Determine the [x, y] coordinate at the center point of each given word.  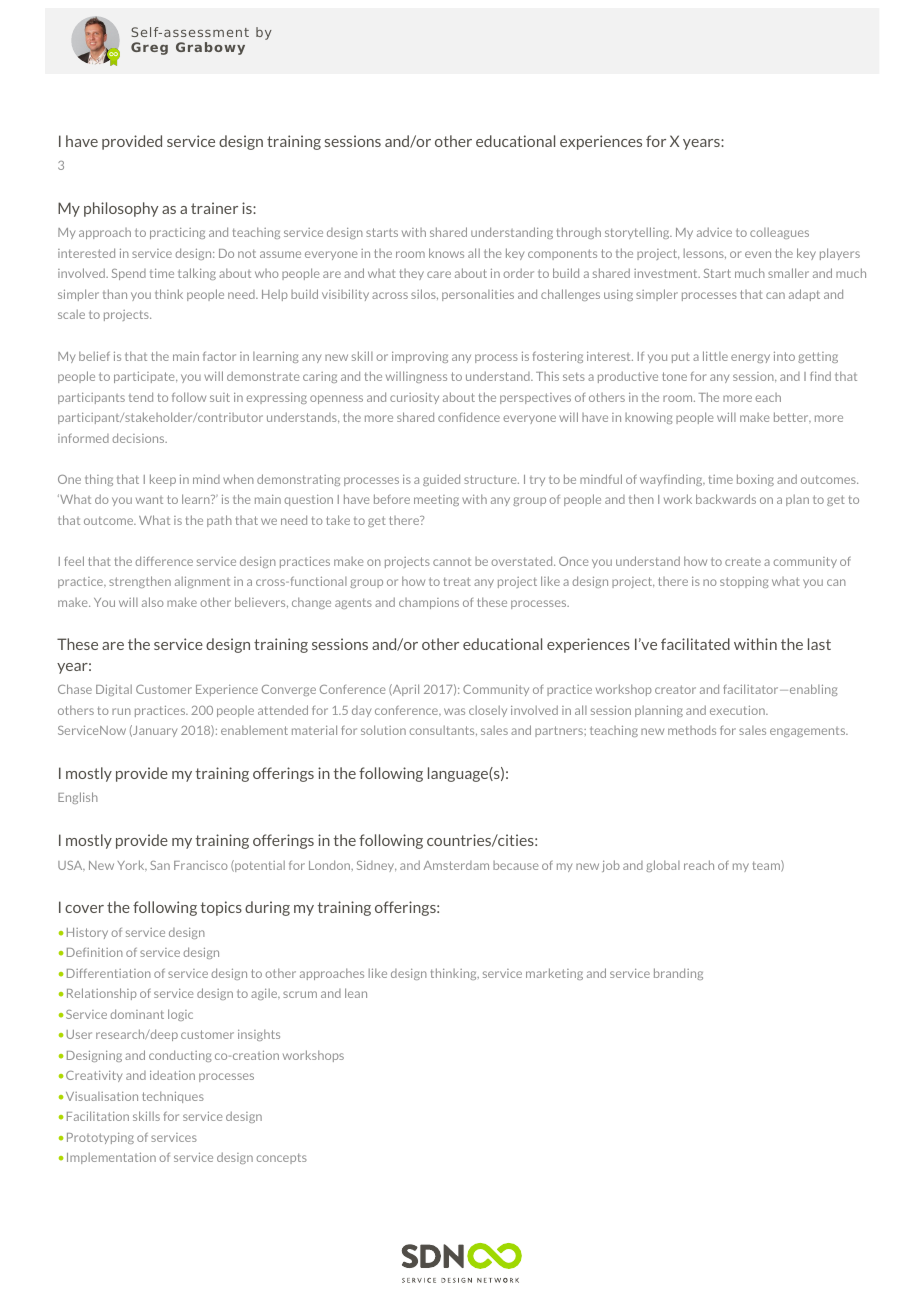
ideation [172, 1075]
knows [446, 253]
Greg [149, 48]
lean [356, 993]
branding [678, 974]
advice [714, 232]
